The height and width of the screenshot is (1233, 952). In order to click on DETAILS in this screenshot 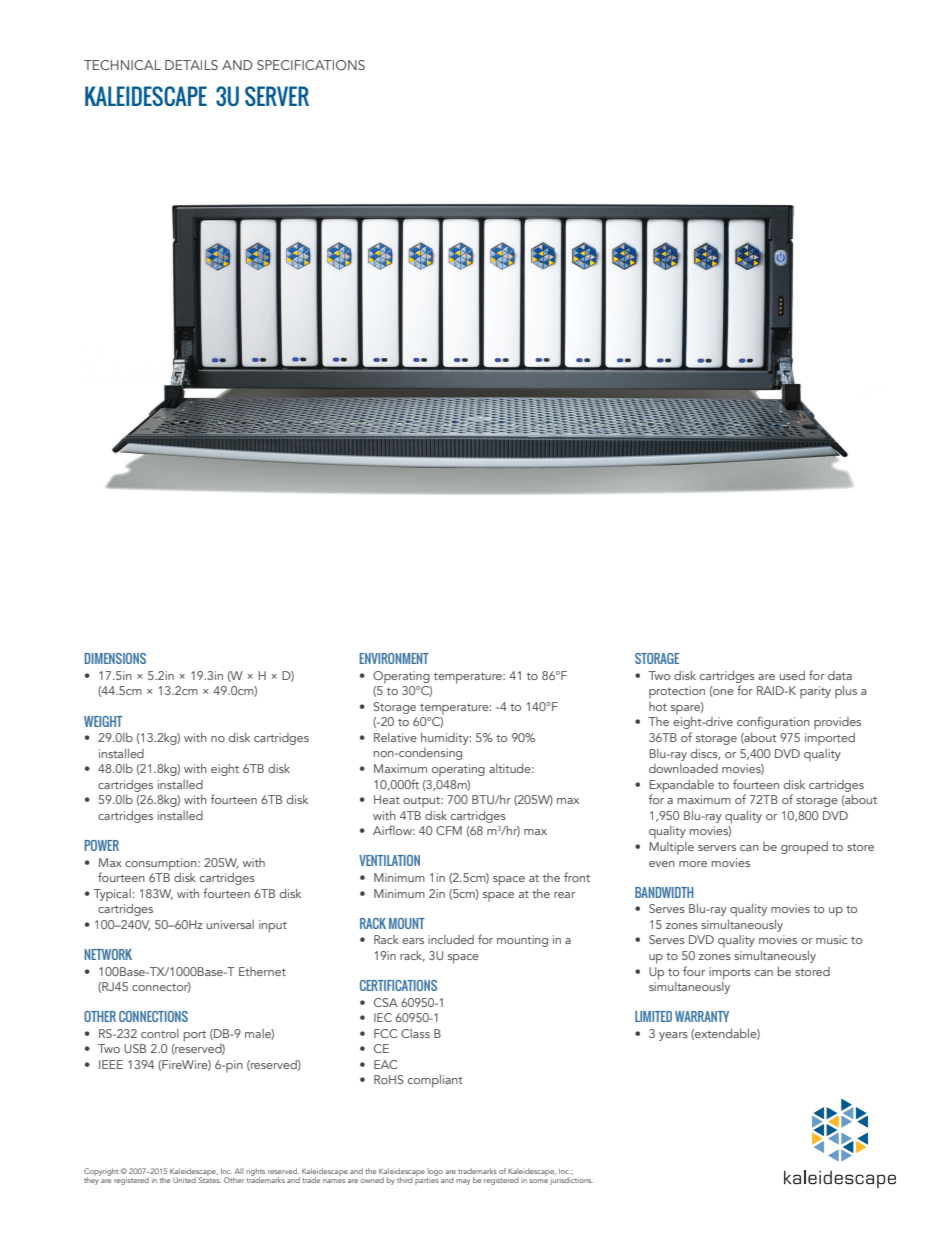, I will do `click(191, 65)`.
